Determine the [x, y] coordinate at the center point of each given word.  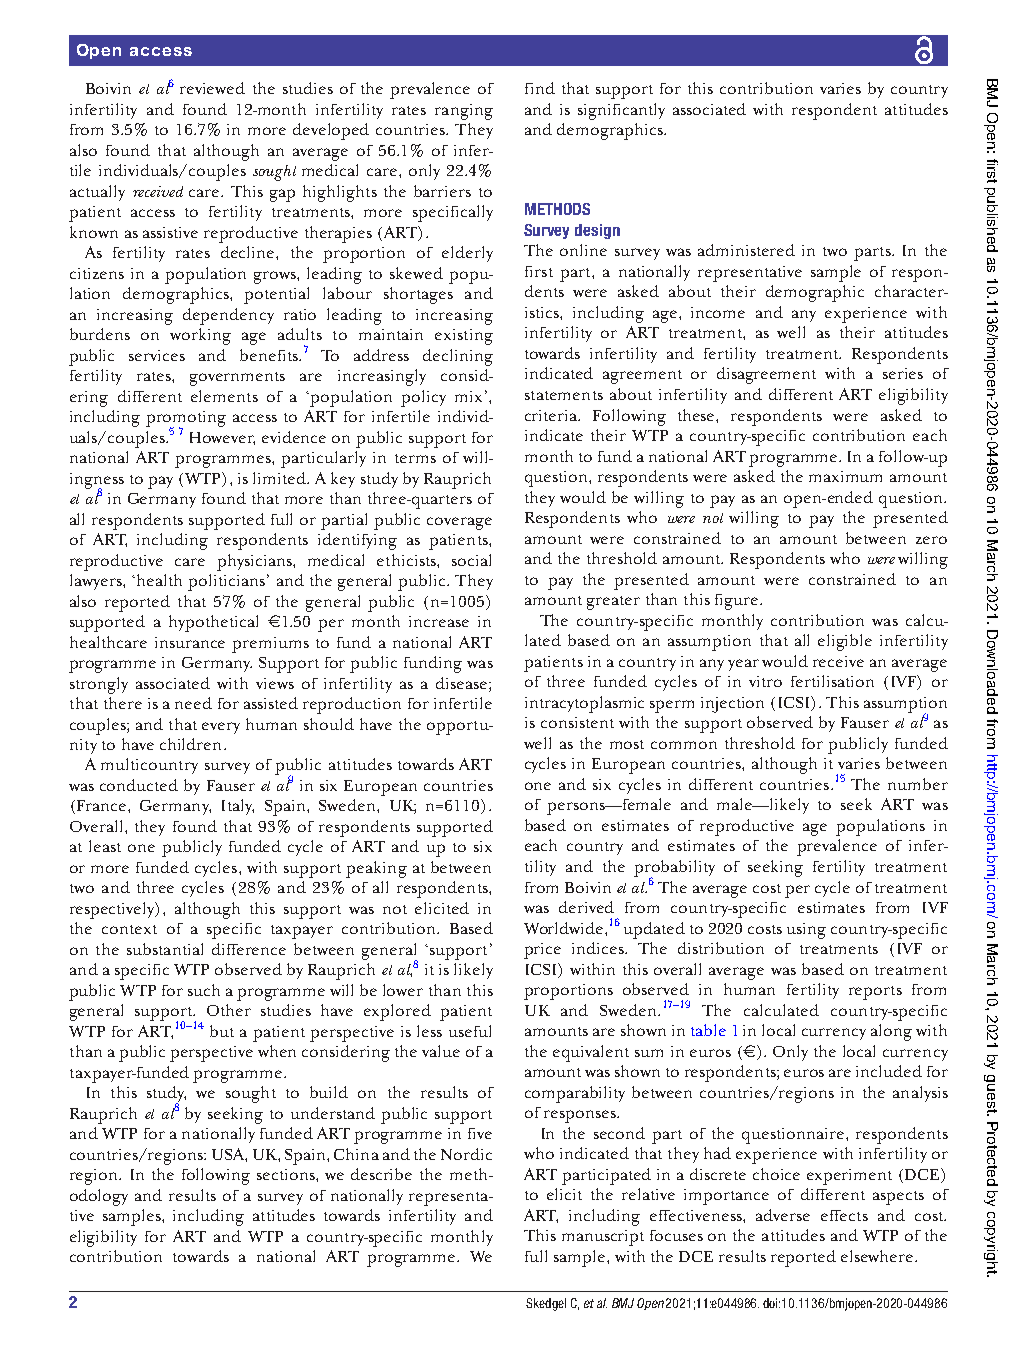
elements [224, 396]
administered [746, 250]
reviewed [212, 88]
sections [287, 1174]
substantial [165, 949]
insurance [190, 642]
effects [844, 1215]
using [806, 931]
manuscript [603, 1238]
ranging [464, 112]
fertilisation [832, 681]
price [542, 951]
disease [463, 683]
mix [468, 396]
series [903, 373]
